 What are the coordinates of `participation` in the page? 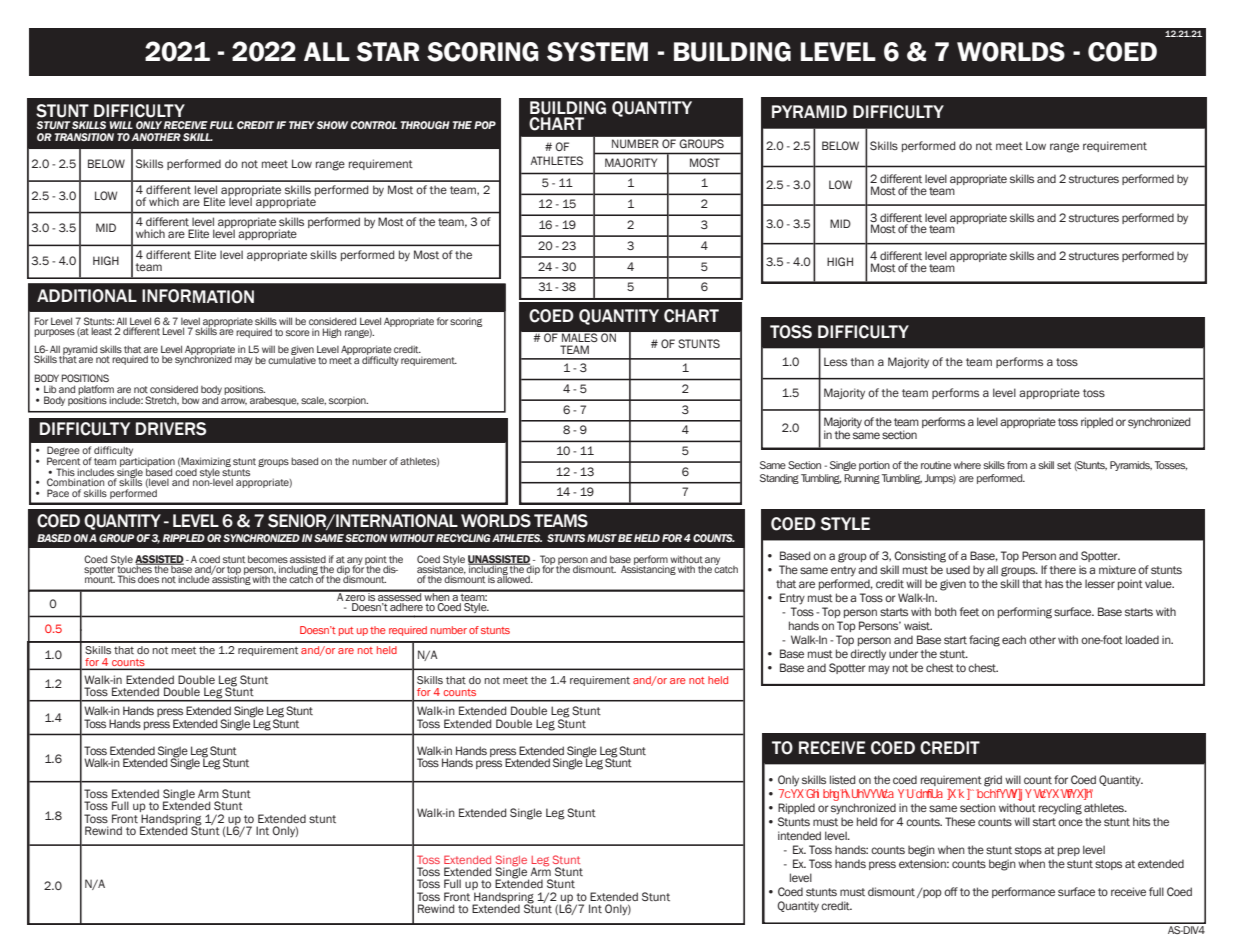 It's located at (147, 462).
